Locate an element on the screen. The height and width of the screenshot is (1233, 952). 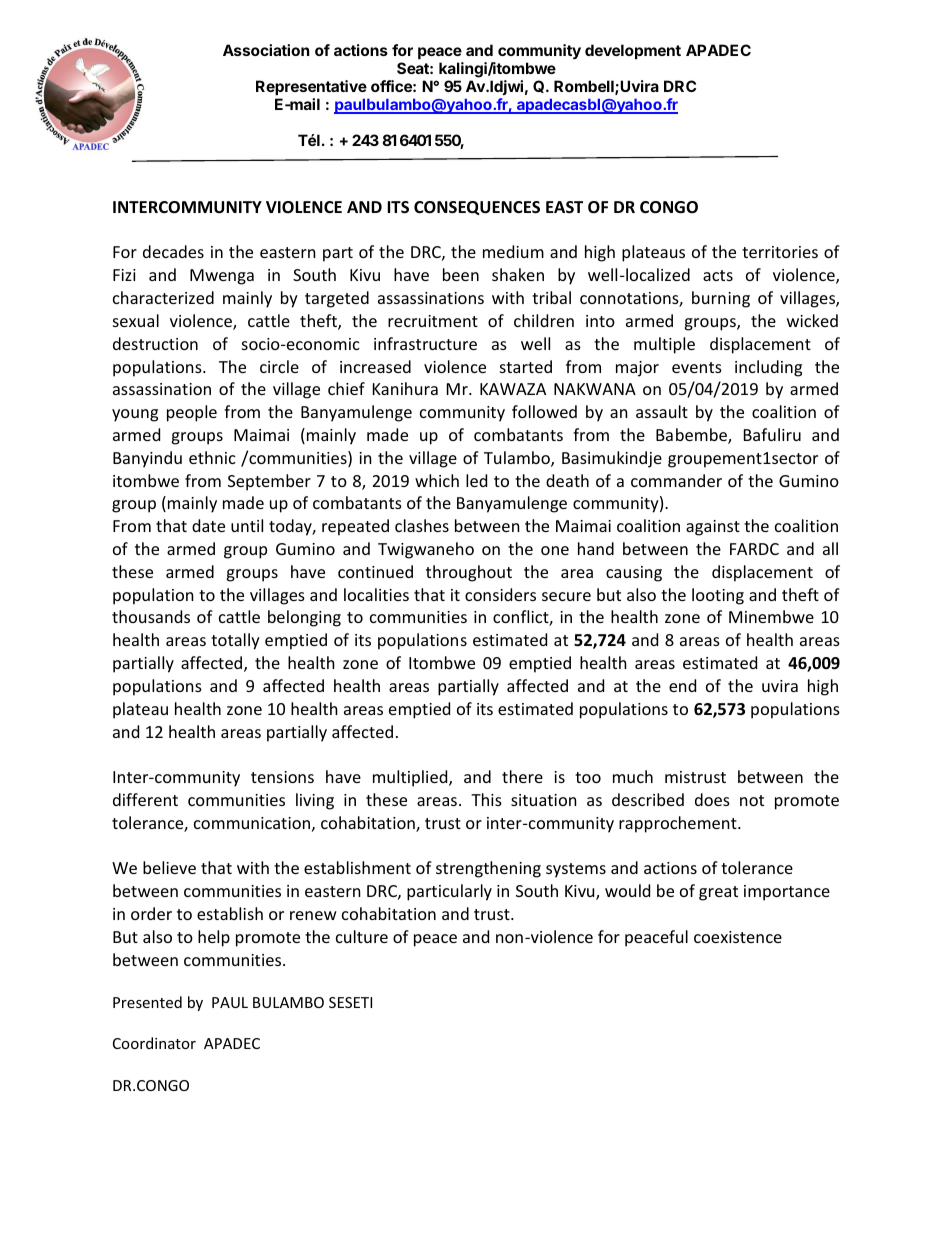
throughout is located at coordinates (469, 573).
